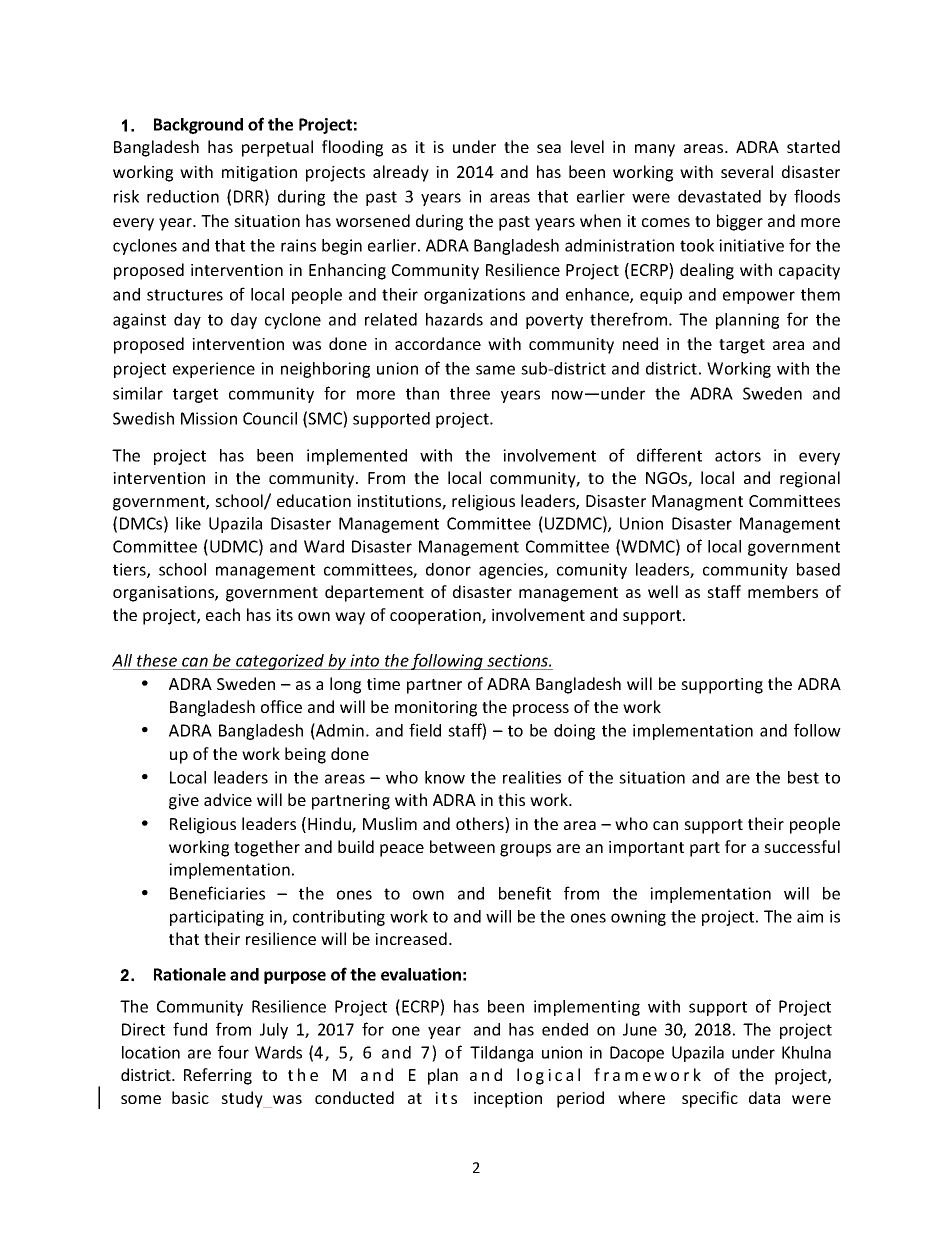 Image resolution: width=952 pixels, height=1233 pixels. Describe the element at coordinates (508, 1100) in the screenshot. I see `inception` at that location.
